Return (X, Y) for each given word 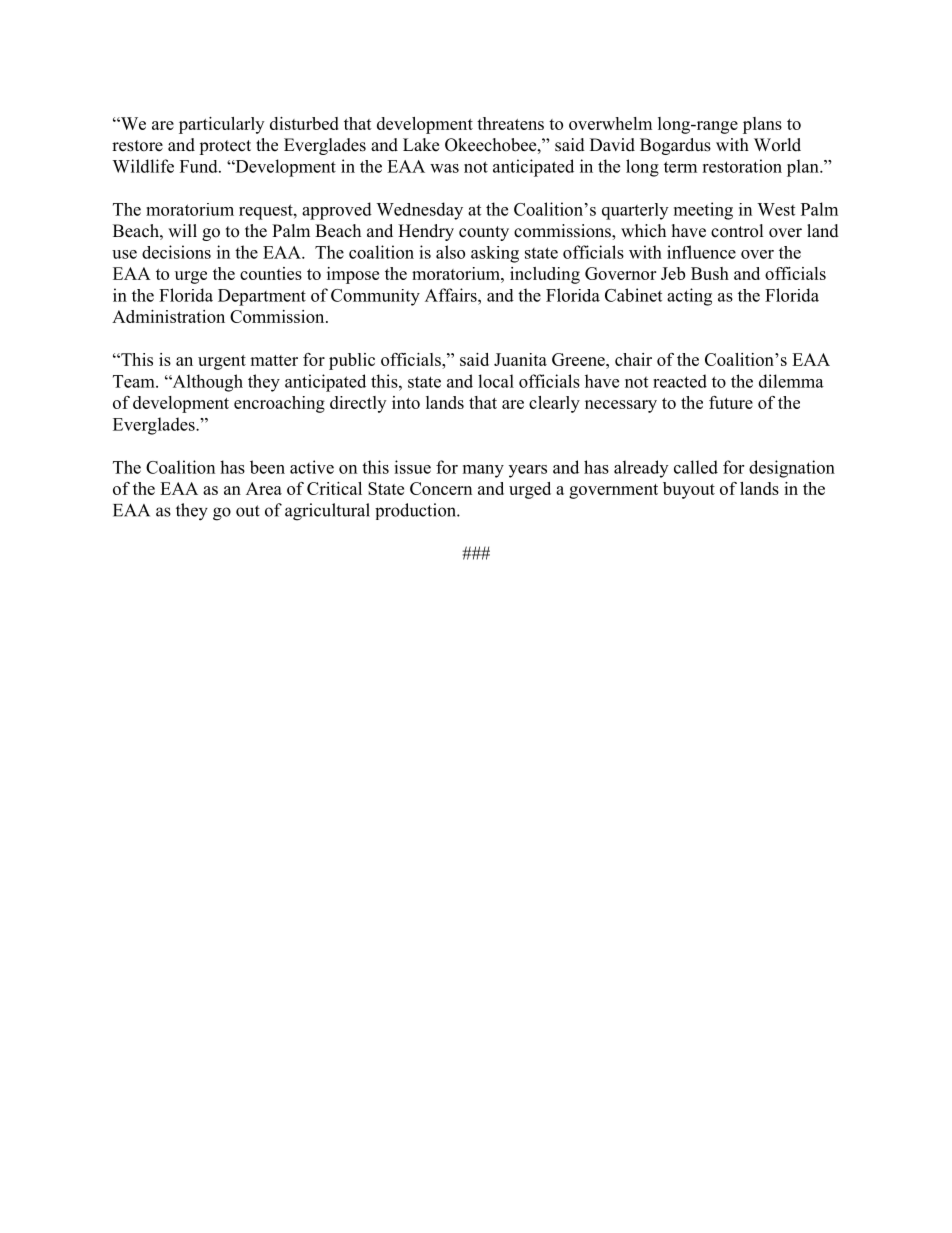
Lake (421, 145)
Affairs (452, 295)
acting (689, 297)
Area (264, 488)
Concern (441, 488)
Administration (168, 316)
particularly (221, 125)
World (777, 145)
